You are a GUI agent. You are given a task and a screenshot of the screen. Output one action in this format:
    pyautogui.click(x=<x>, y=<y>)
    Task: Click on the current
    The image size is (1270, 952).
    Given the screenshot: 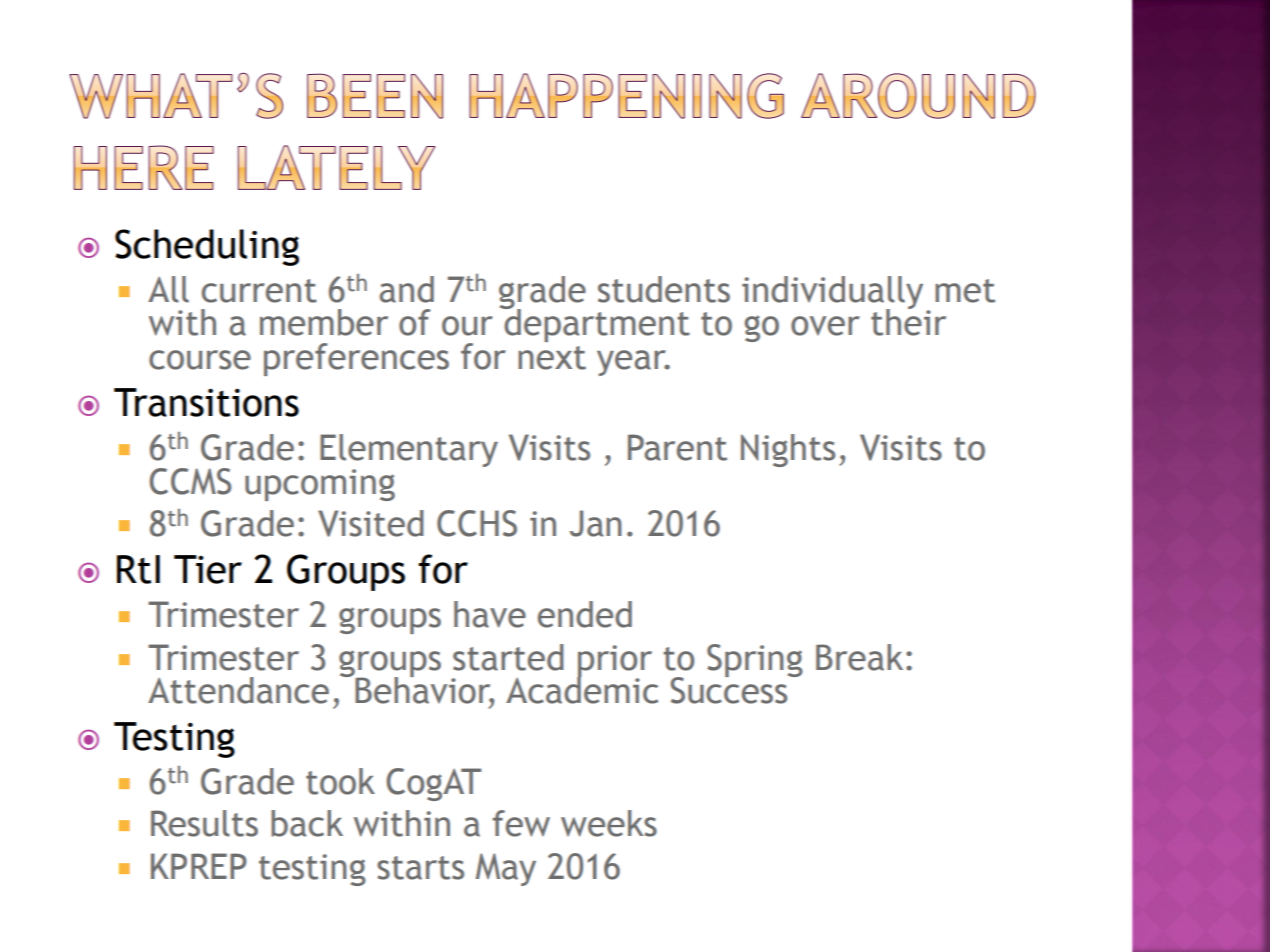 What is the action you would take?
    pyautogui.click(x=259, y=291)
